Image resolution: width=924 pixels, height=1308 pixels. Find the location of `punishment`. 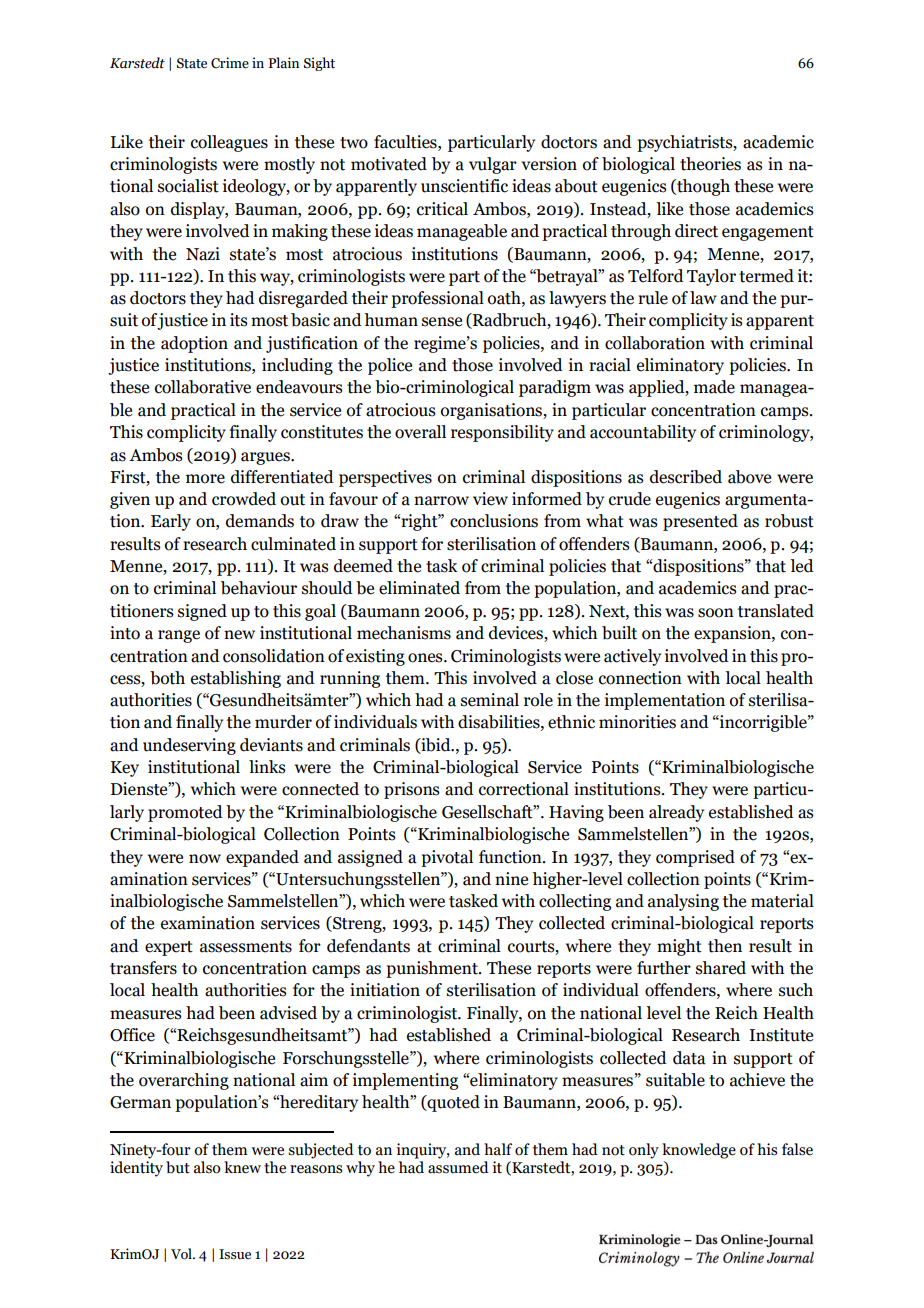

punishment is located at coordinates (433, 969).
